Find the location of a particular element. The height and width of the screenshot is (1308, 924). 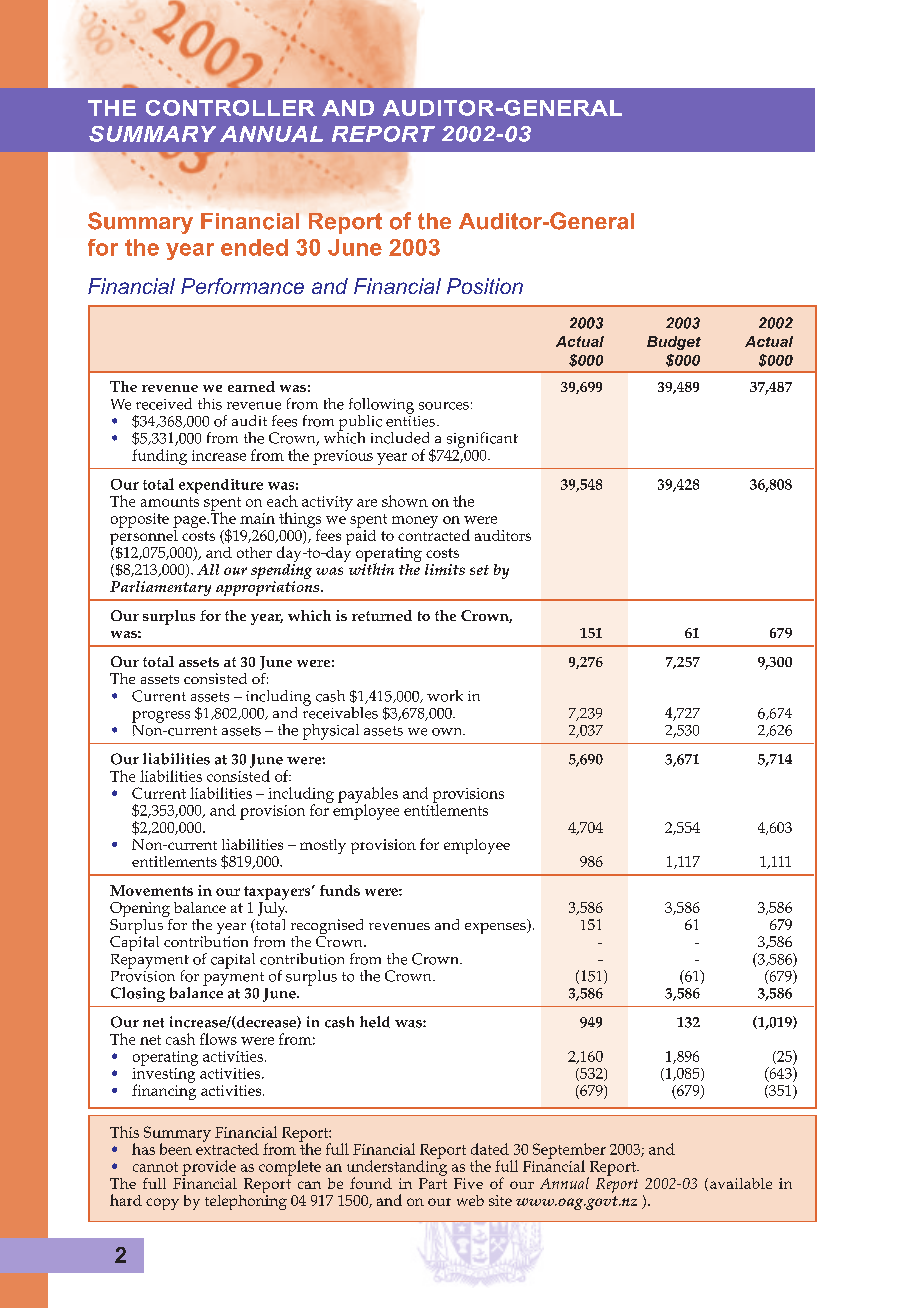

Budget is located at coordinates (674, 343).
